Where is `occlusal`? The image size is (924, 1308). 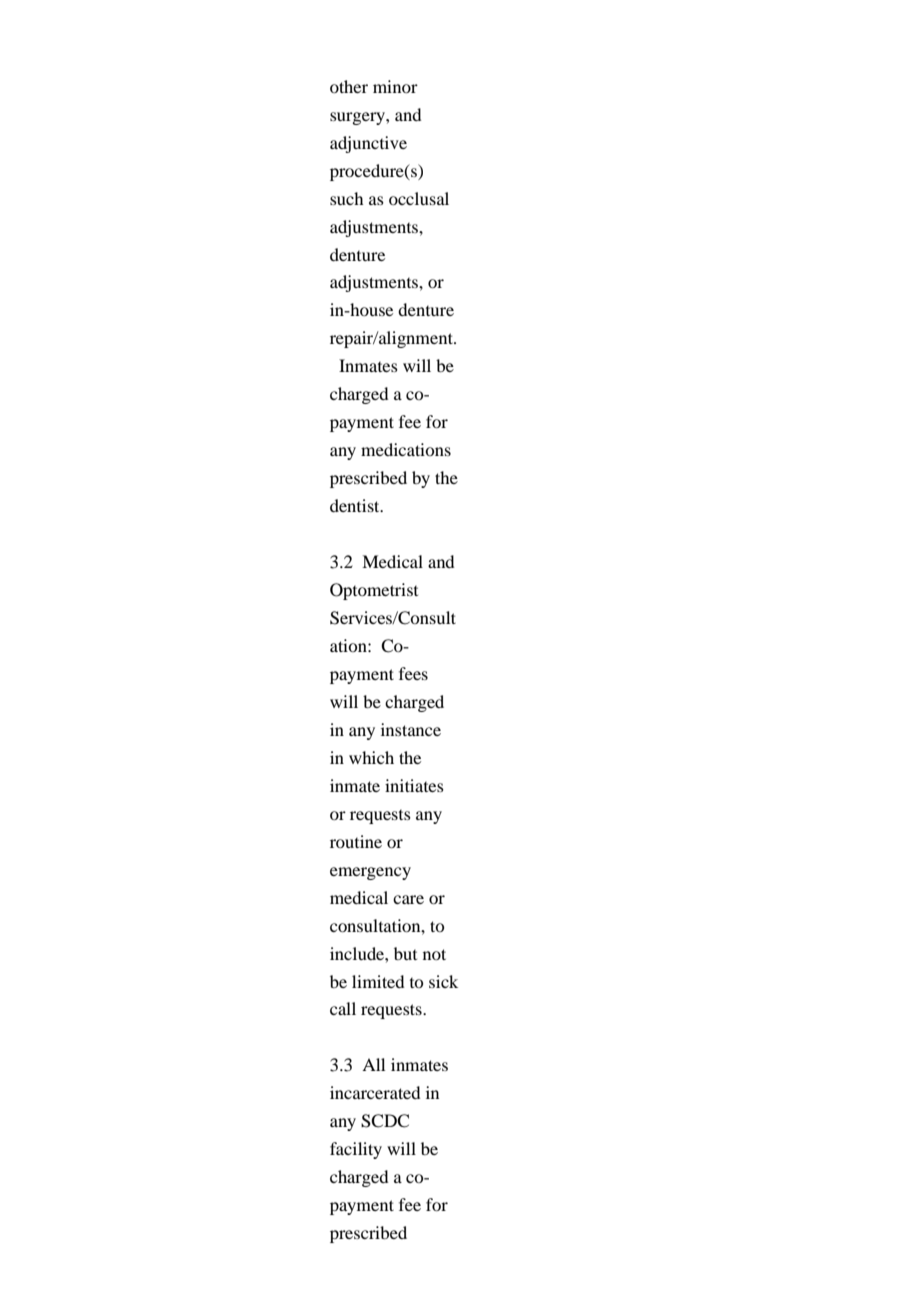
occlusal is located at coordinates (419, 198).
